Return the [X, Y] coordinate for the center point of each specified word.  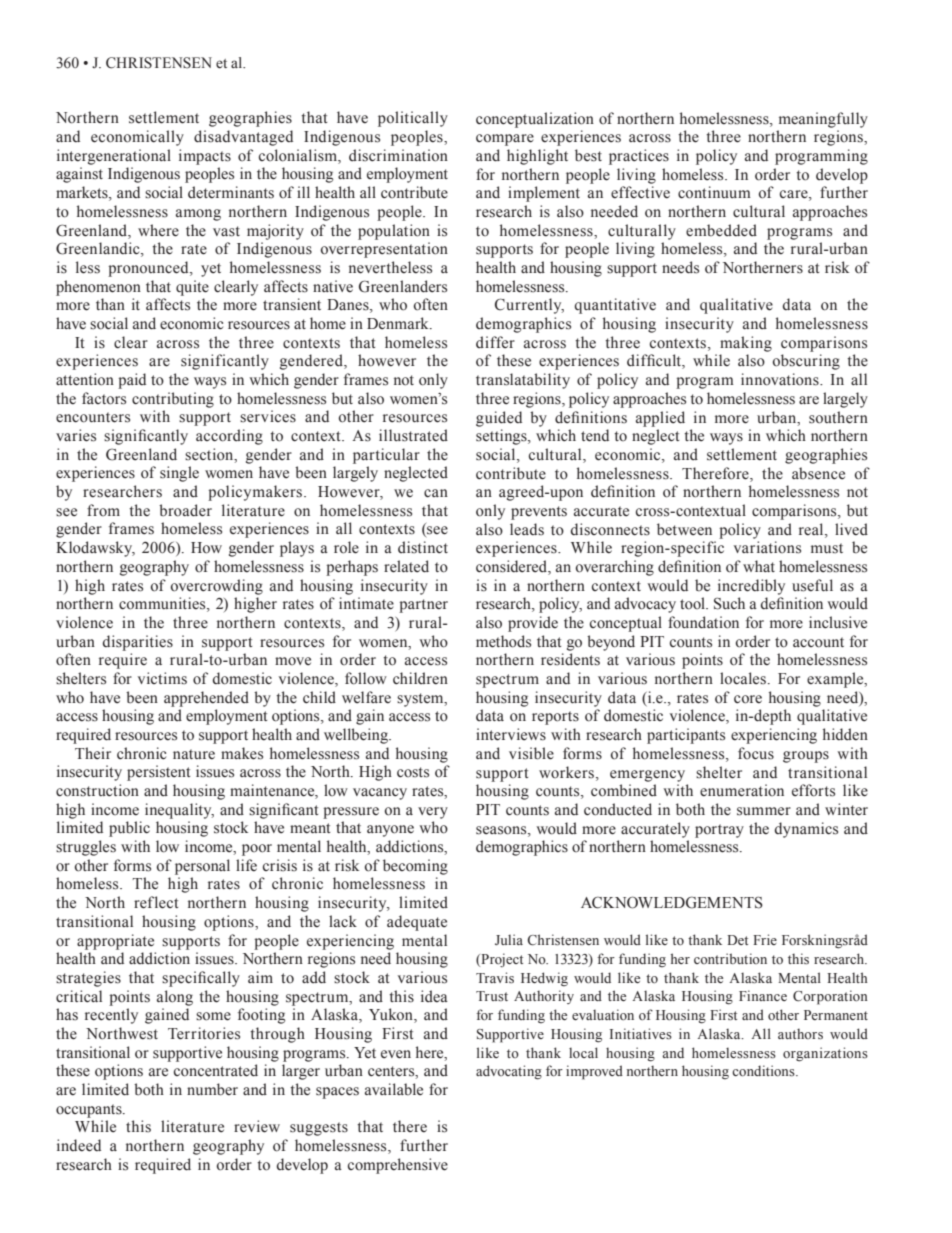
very [433, 813]
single [179, 474]
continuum [714, 192]
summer [764, 811]
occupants [90, 1111]
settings [502, 437]
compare [505, 140]
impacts [205, 157]
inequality [179, 811]
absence [818, 473]
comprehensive [398, 1166]
